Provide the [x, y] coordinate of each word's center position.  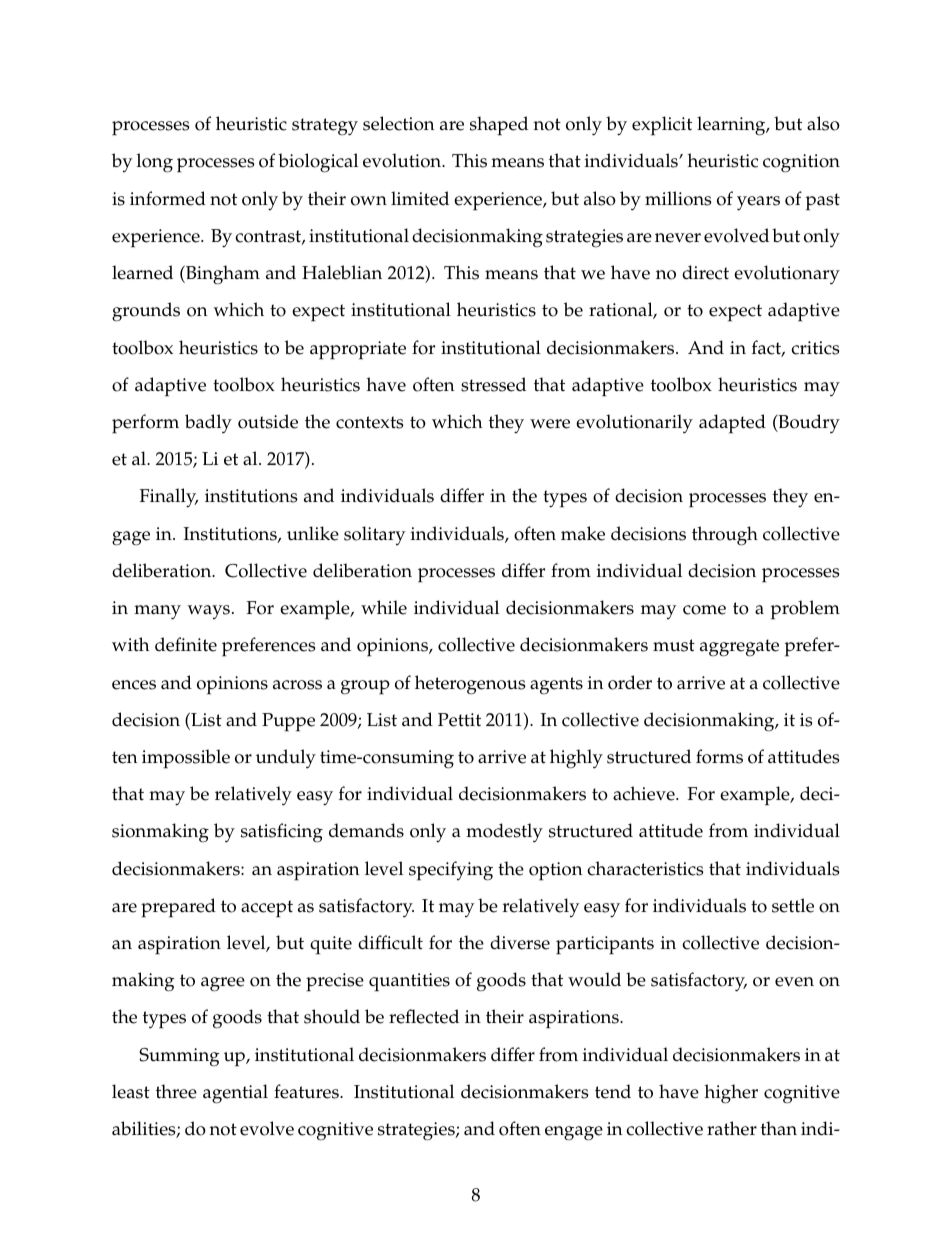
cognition [801, 163]
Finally [169, 498]
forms [719, 756]
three [176, 1091]
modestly [504, 832]
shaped [499, 126]
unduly [286, 758]
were [550, 424]
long [155, 163]
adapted [732, 424]
